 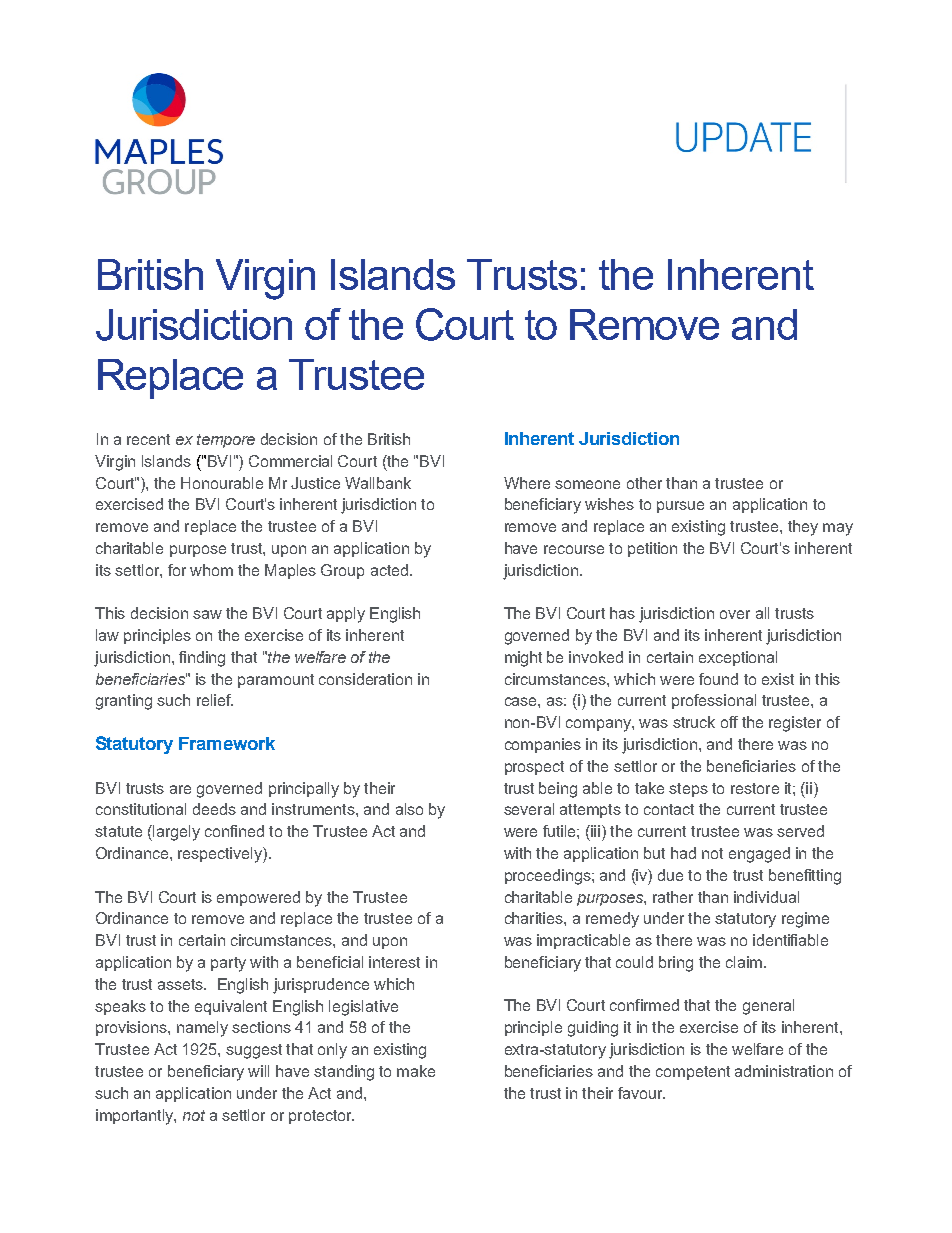 What do you see at coordinates (258, 1071) in the document?
I see `will` at bounding box center [258, 1071].
